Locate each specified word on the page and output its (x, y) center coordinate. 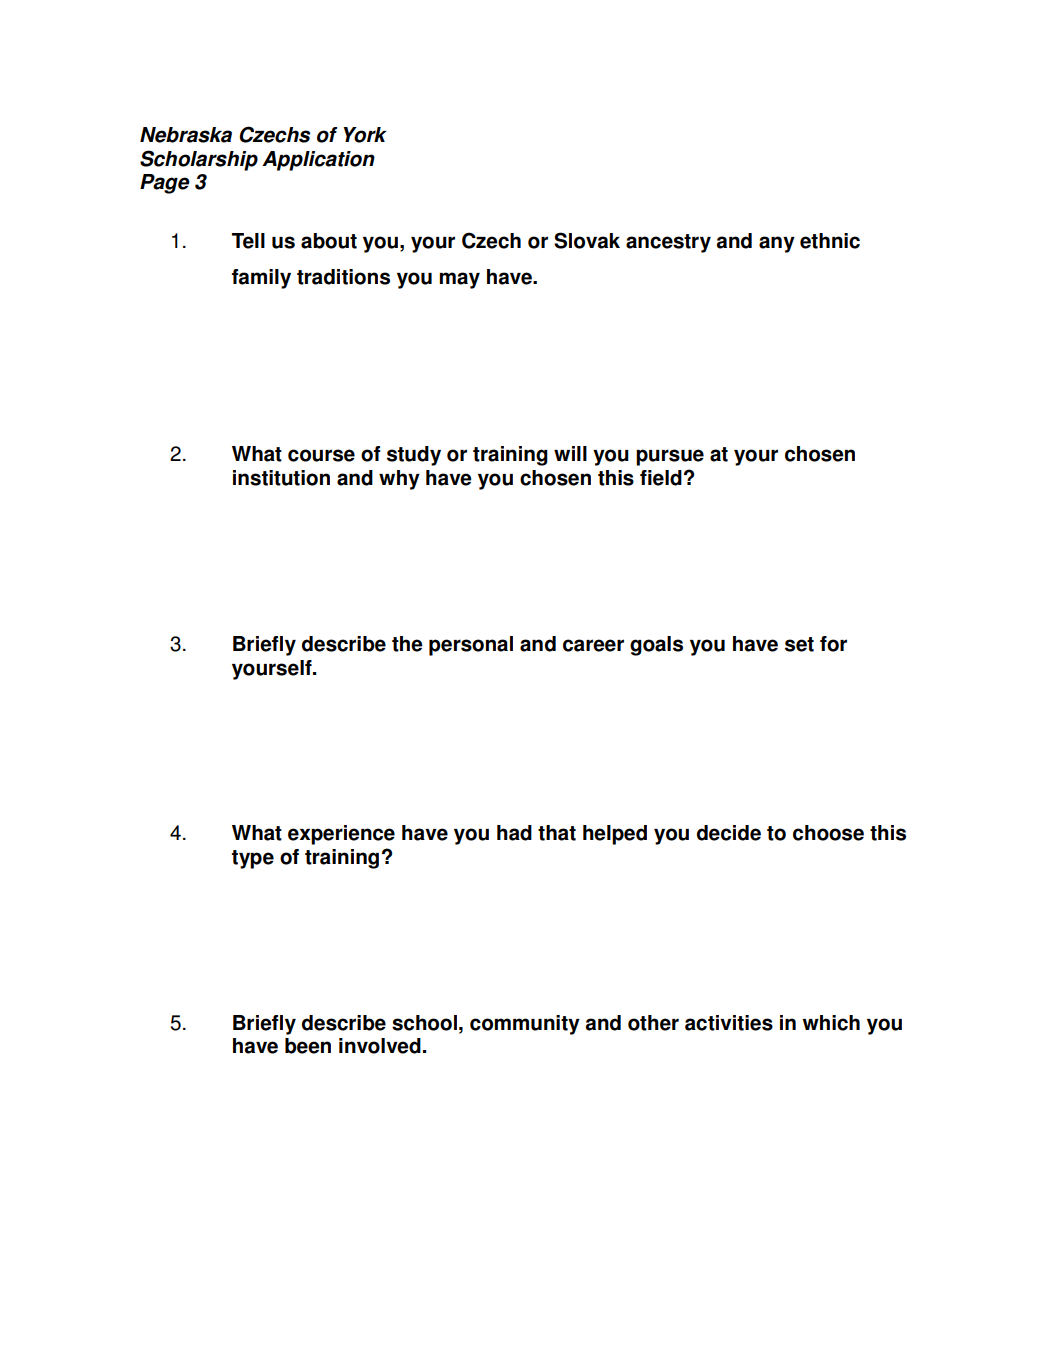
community (525, 1025)
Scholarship (199, 160)
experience (341, 835)
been (308, 1046)
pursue (670, 457)
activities (729, 1023)
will (570, 453)
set (799, 644)
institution (281, 478)
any (777, 244)
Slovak (587, 240)
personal (471, 646)
